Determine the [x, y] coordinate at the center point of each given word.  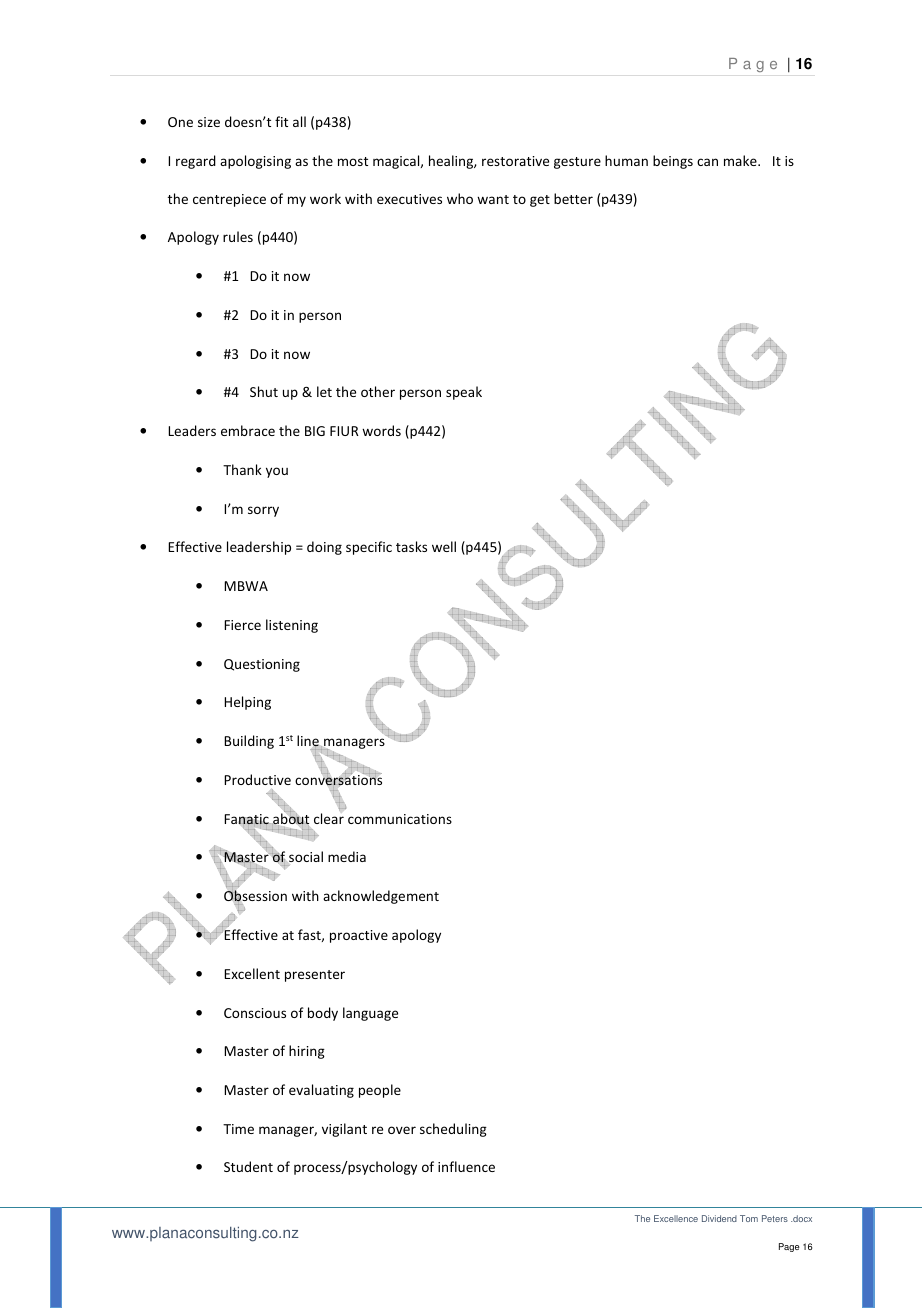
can [707, 162]
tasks [411, 546]
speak [464, 393]
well [444, 546]
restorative [515, 161]
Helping [247, 703]
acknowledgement [381, 897]
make [741, 160]
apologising [255, 162]
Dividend [719, 1218]
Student [248, 1166]
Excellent [252, 973]
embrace [248, 430]
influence [466, 1166]
